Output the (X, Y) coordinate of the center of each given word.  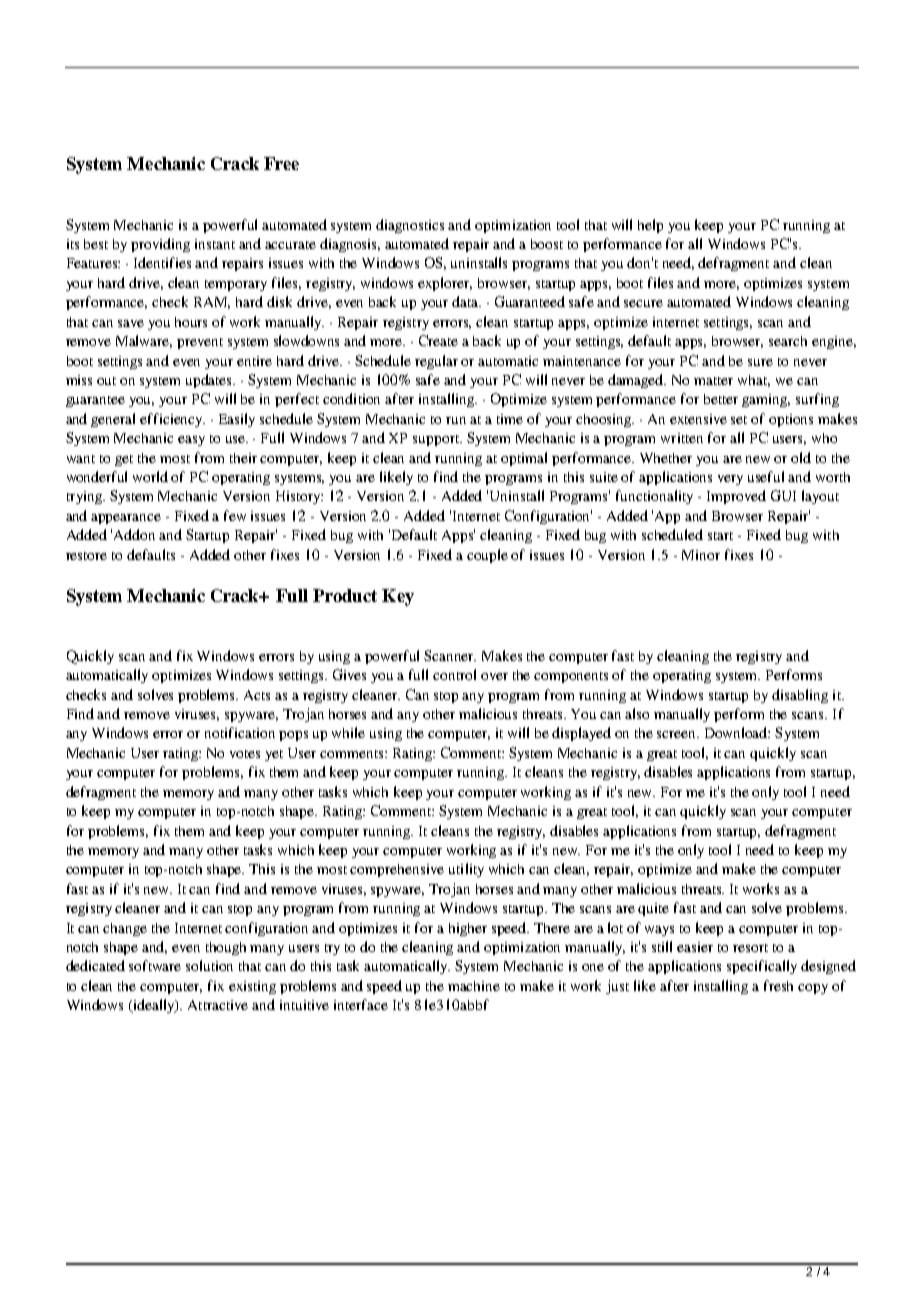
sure (760, 362)
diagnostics (410, 226)
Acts (257, 695)
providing (160, 245)
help (650, 226)
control (454, 674)
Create (438, 340)
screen (678, 734)
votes (245, 754)
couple (487, 556)
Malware (144, 341)
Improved (736, 497)
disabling (800, 696)
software (155, 965)
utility (466, 870)
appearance (126, 519)
